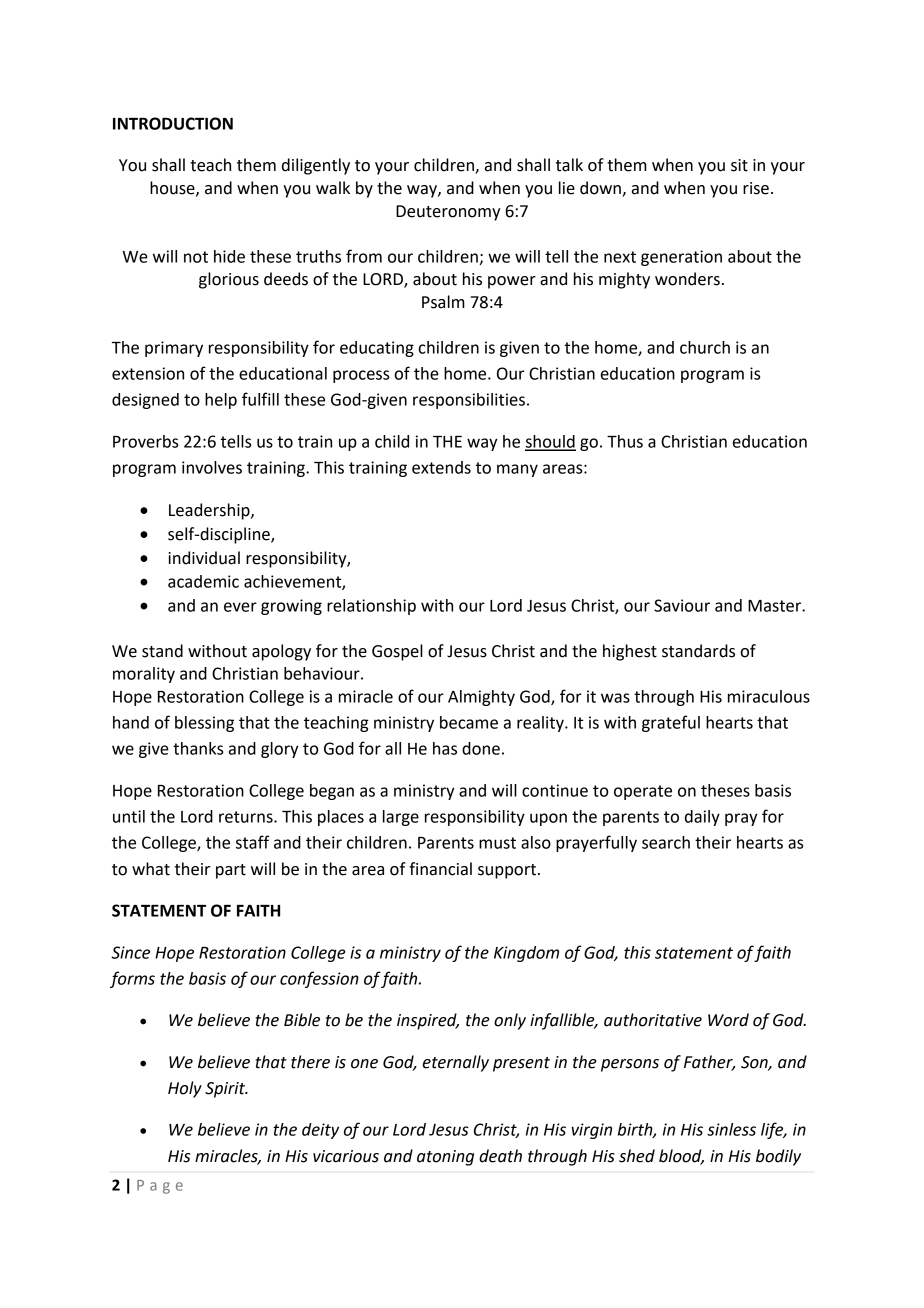 The width and height of the screenshot is (924, 1308). Describe the element at coordinates (160, 1187) in the screenshot. I see `Page` at that location.
